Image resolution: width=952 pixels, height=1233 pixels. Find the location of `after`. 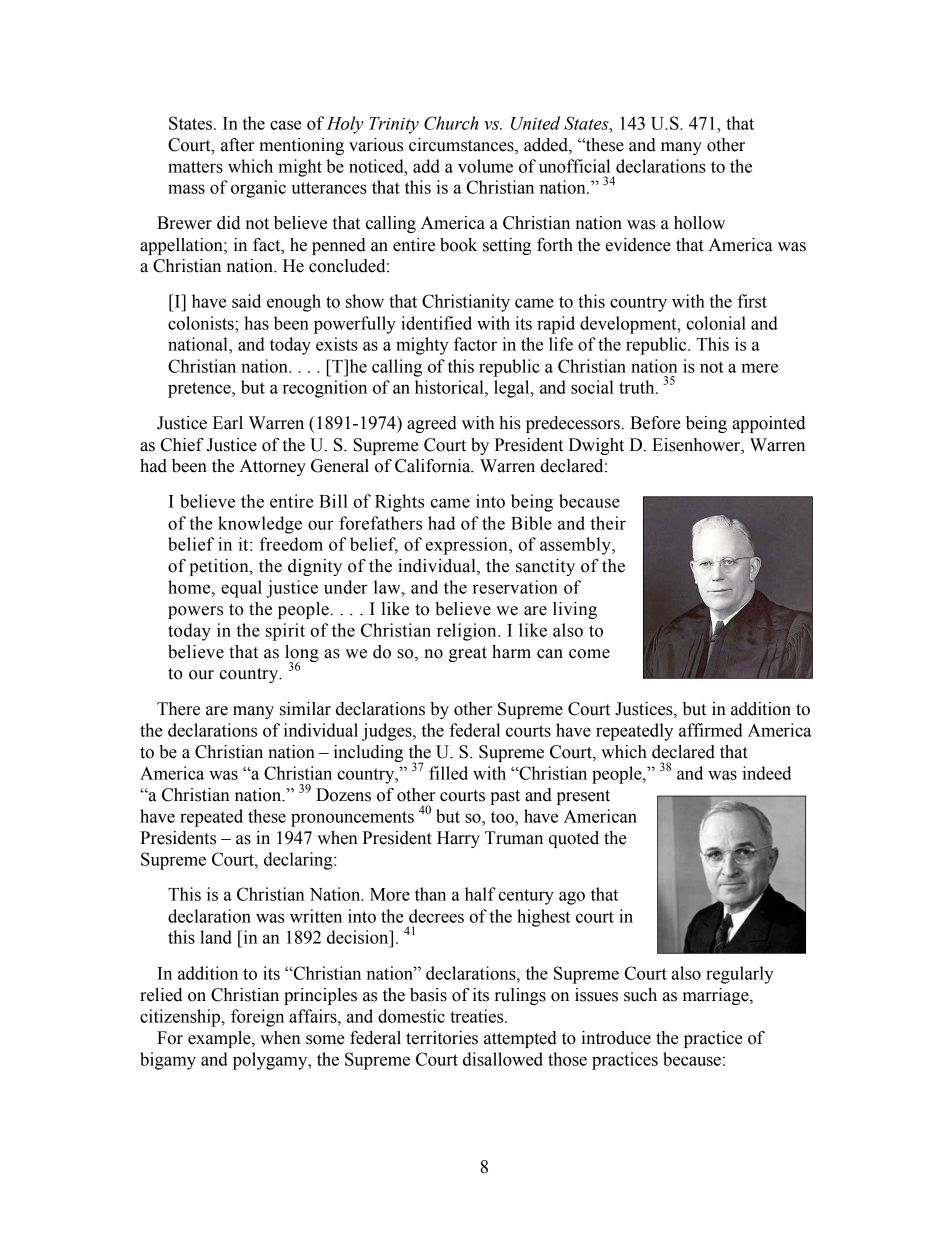

after is located at coordinates (237, 145).
